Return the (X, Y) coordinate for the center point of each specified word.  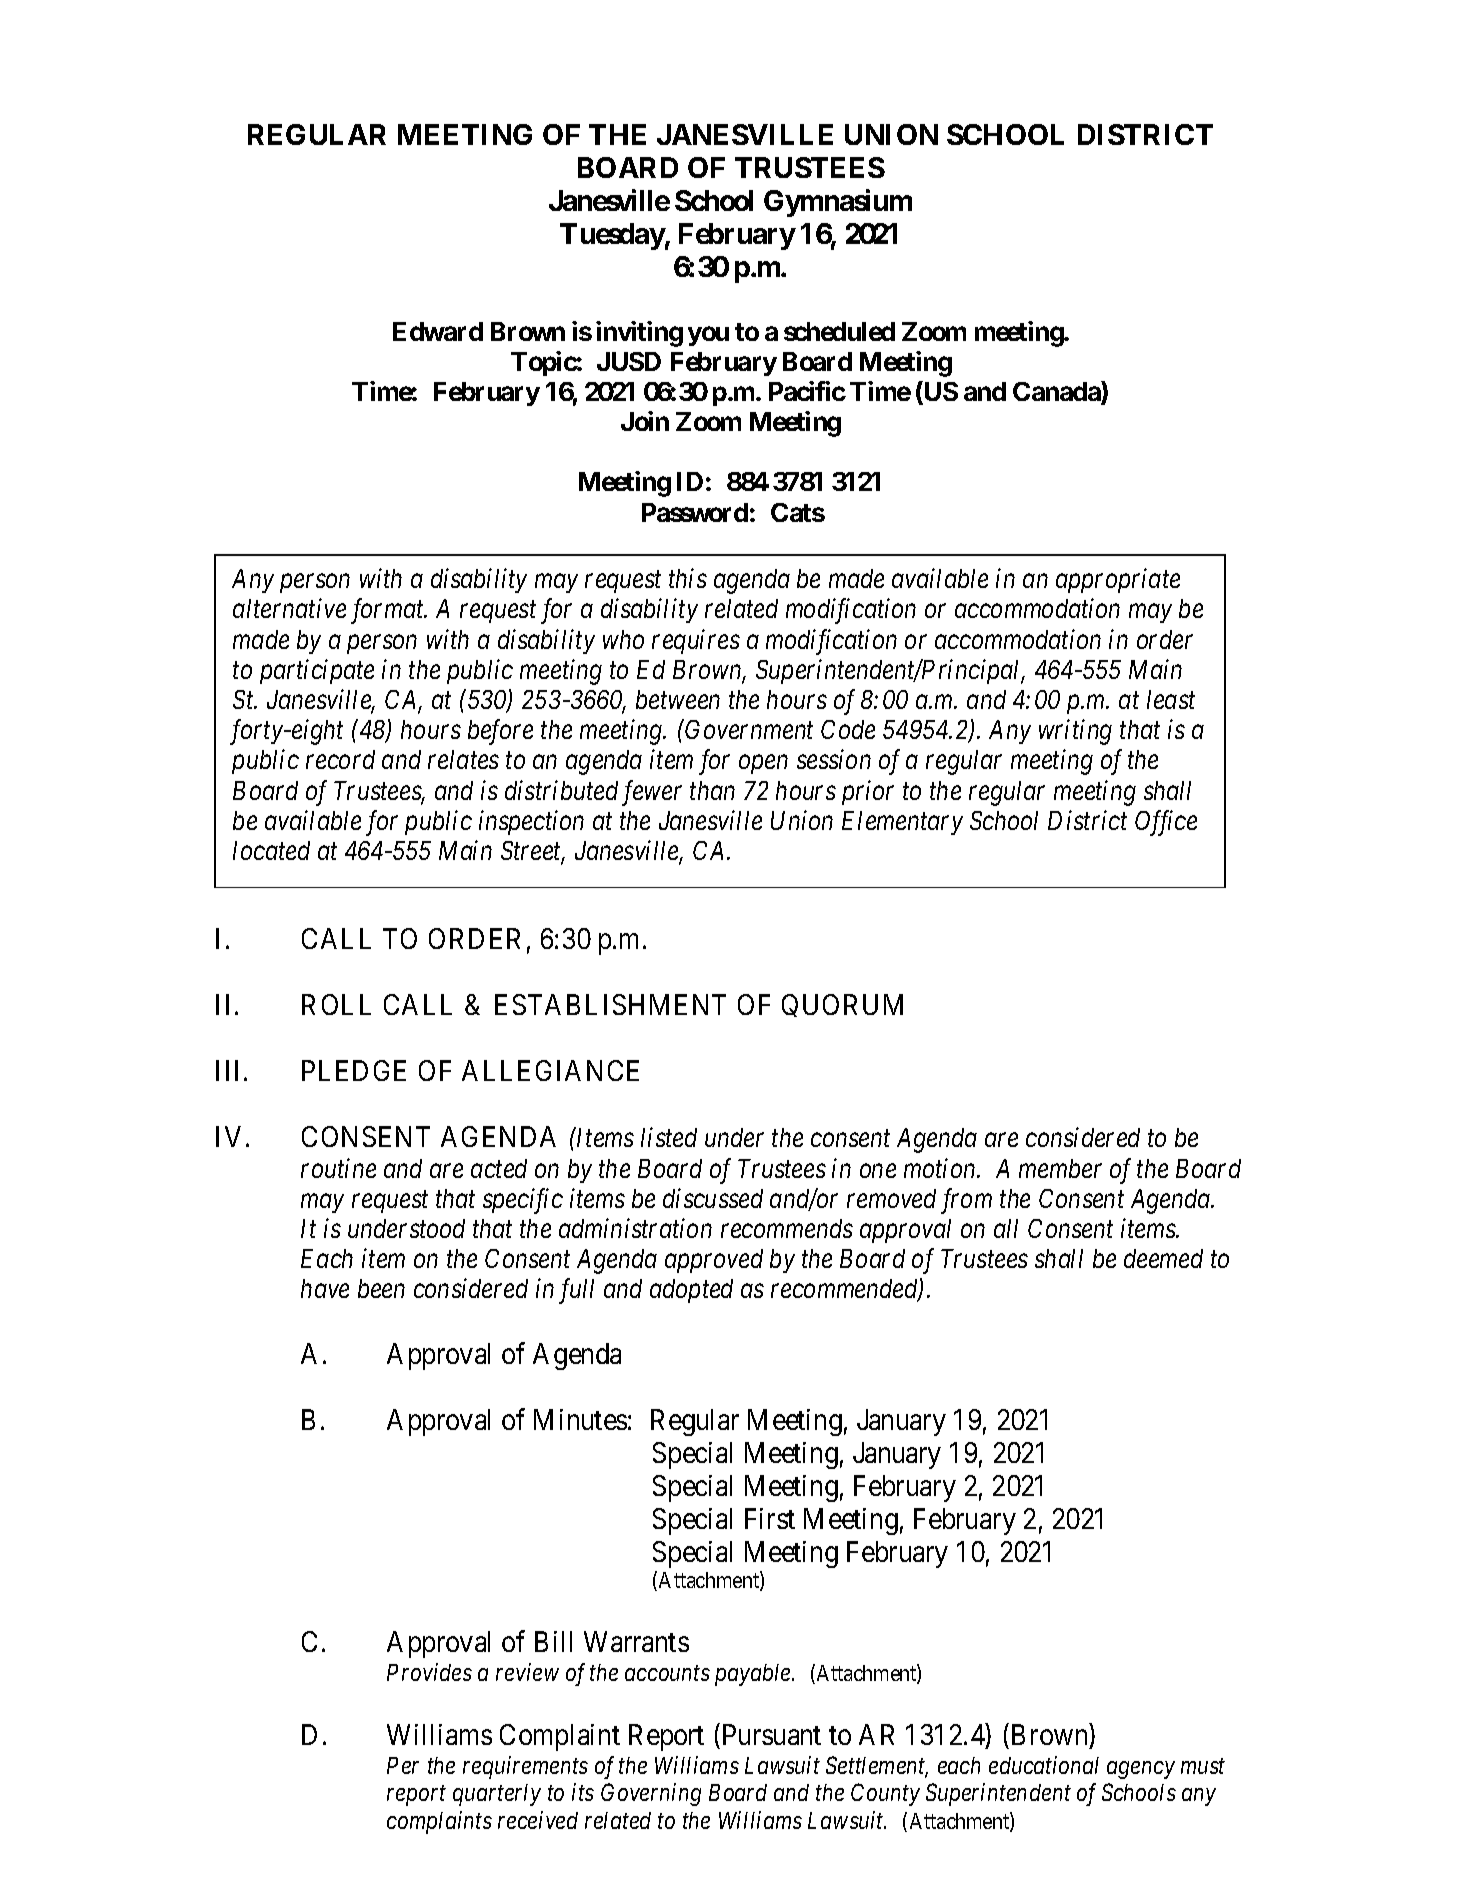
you (708, 336)
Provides (429, 1672)
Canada (1057, 392)
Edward (438, 331)
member (1060, 1168)
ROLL (336, 1004)
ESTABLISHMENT (610, 1004)
